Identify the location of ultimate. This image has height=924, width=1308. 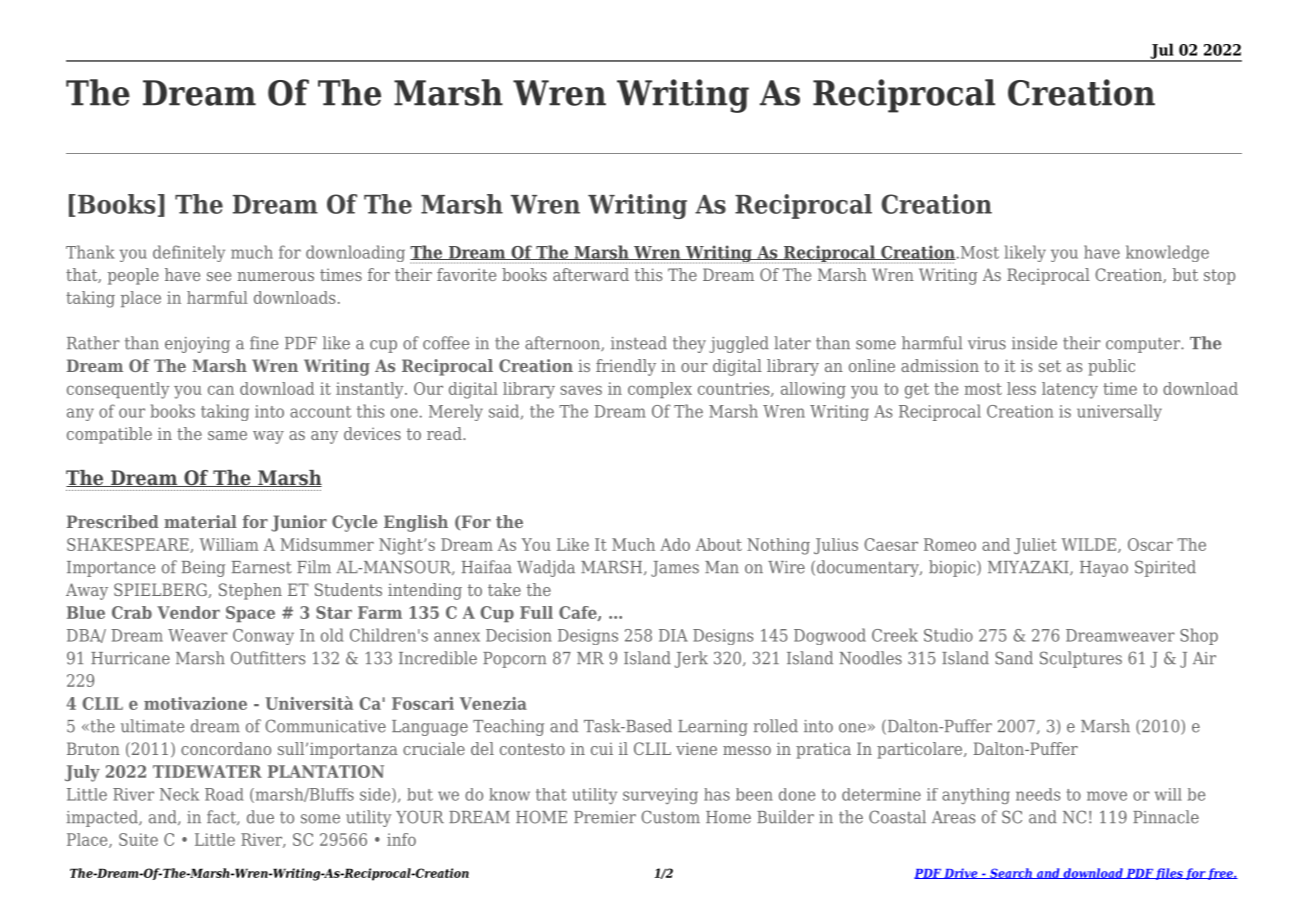
(152, 726).
